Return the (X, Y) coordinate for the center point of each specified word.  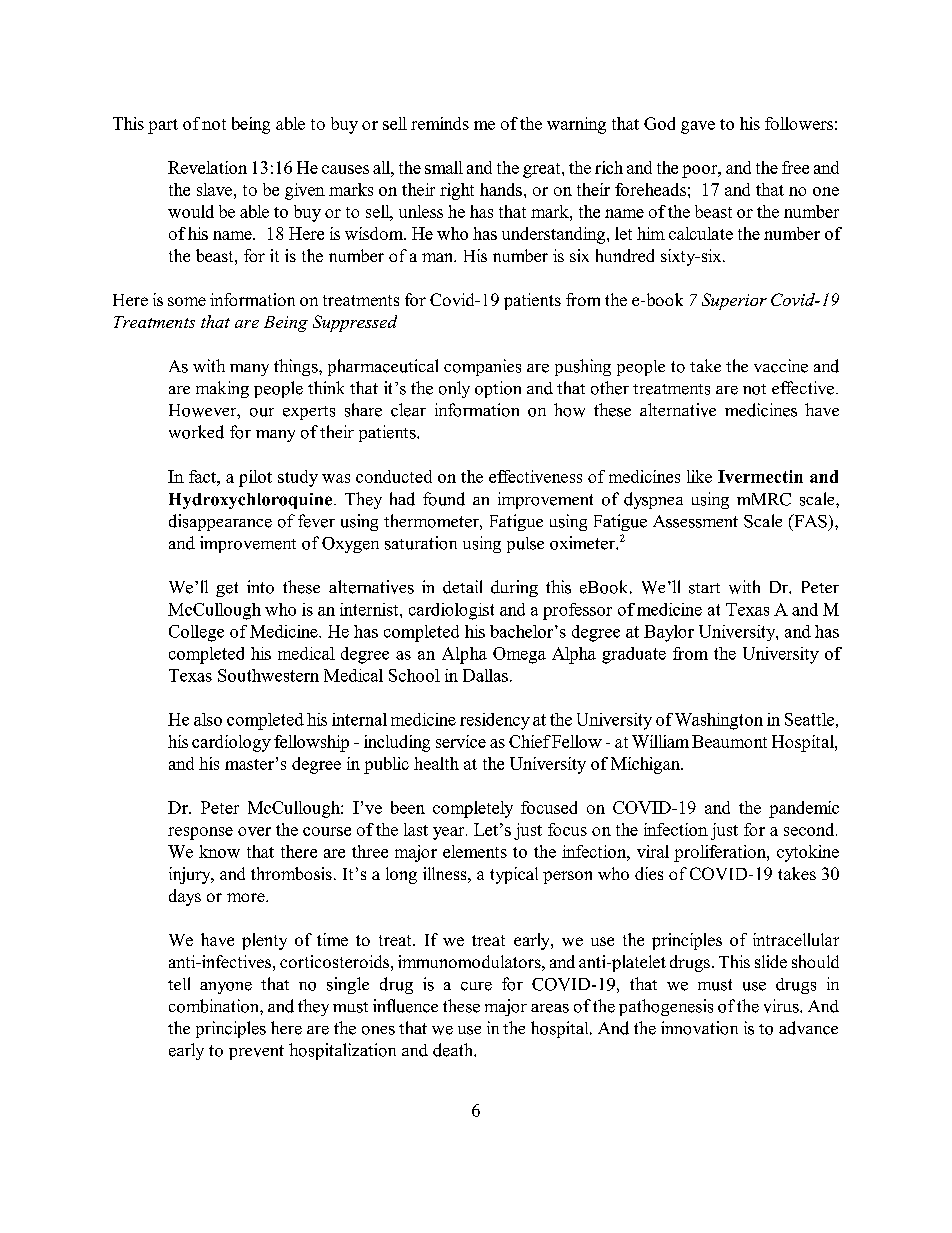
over (254, 831)
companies (482, 367)
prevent (256, 1052)
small (444, 167)
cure (476, 986)
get (227, 589)
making (222, 389)
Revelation (207, 167)
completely (473, 809)
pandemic (804, 809)
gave (698, 127)
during (514, 588)
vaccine (781, 366)
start (704, 588)
